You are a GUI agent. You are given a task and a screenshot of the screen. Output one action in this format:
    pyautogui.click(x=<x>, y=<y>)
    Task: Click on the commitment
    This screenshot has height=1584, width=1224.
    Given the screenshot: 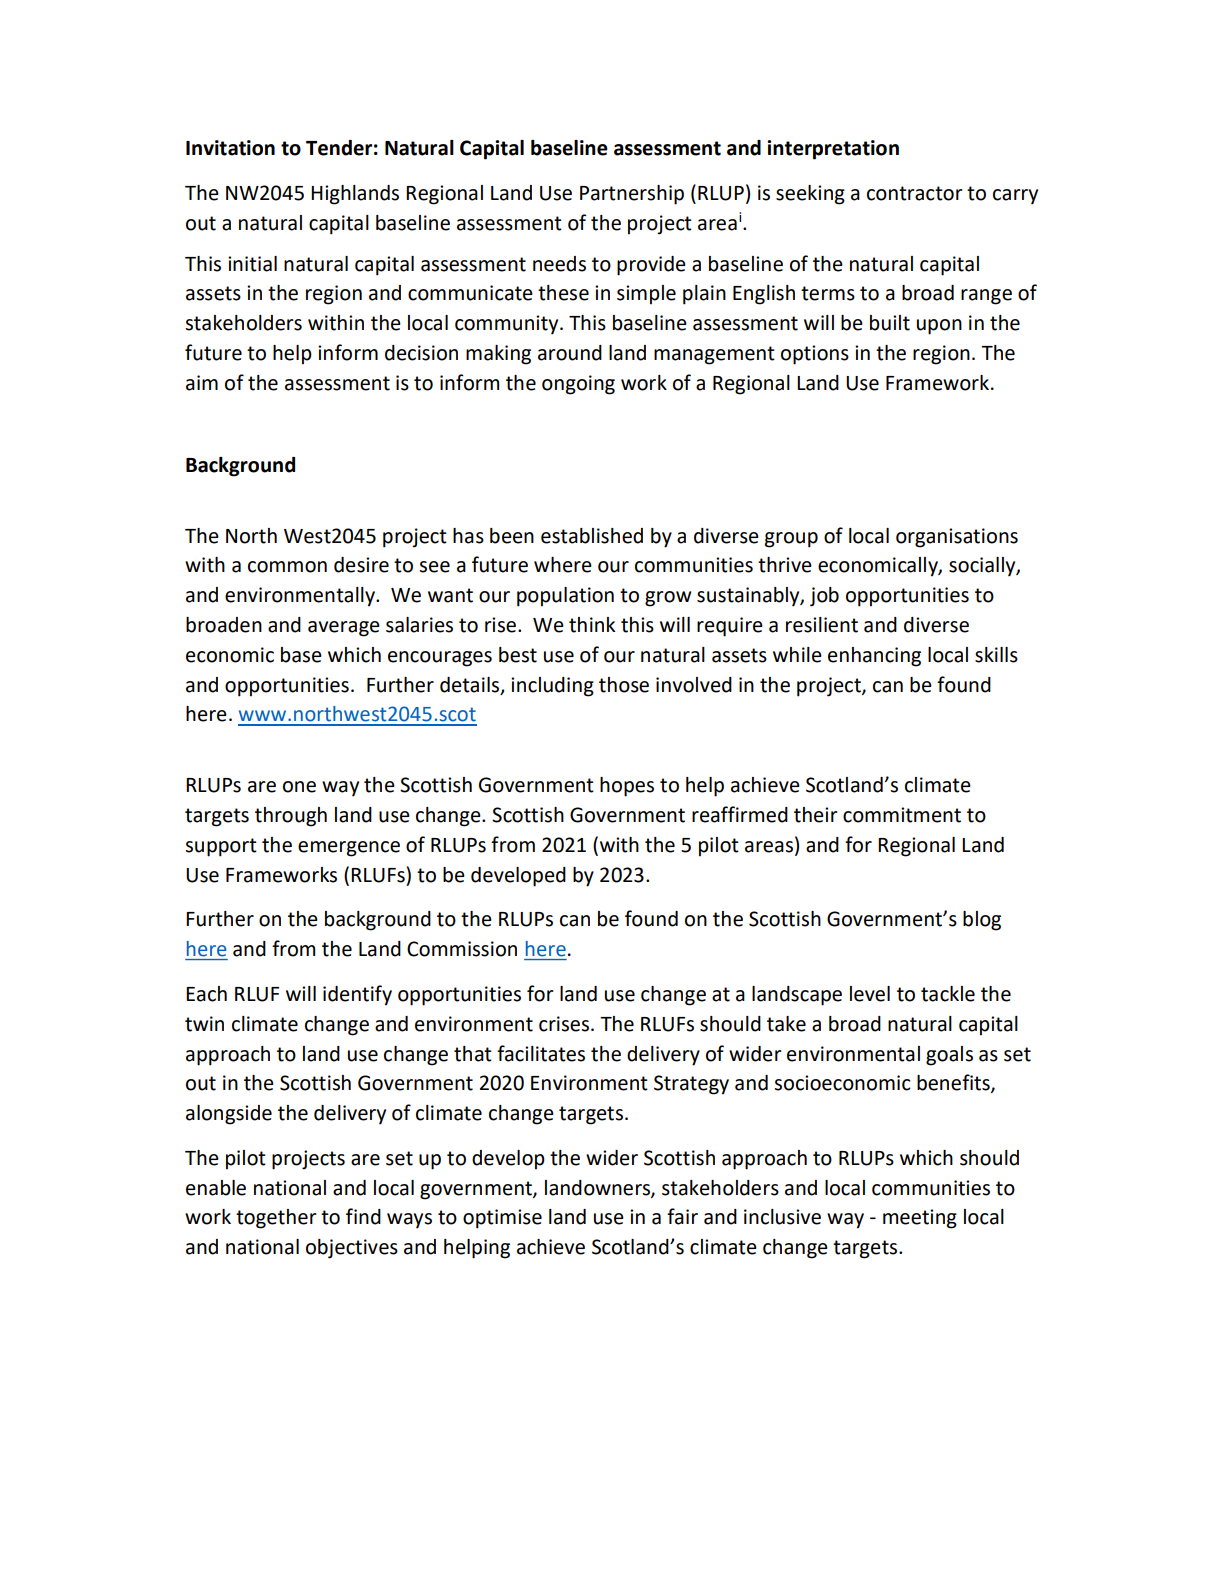 What is the action you would take?
    pyautogui.click(x=902, y=815)
